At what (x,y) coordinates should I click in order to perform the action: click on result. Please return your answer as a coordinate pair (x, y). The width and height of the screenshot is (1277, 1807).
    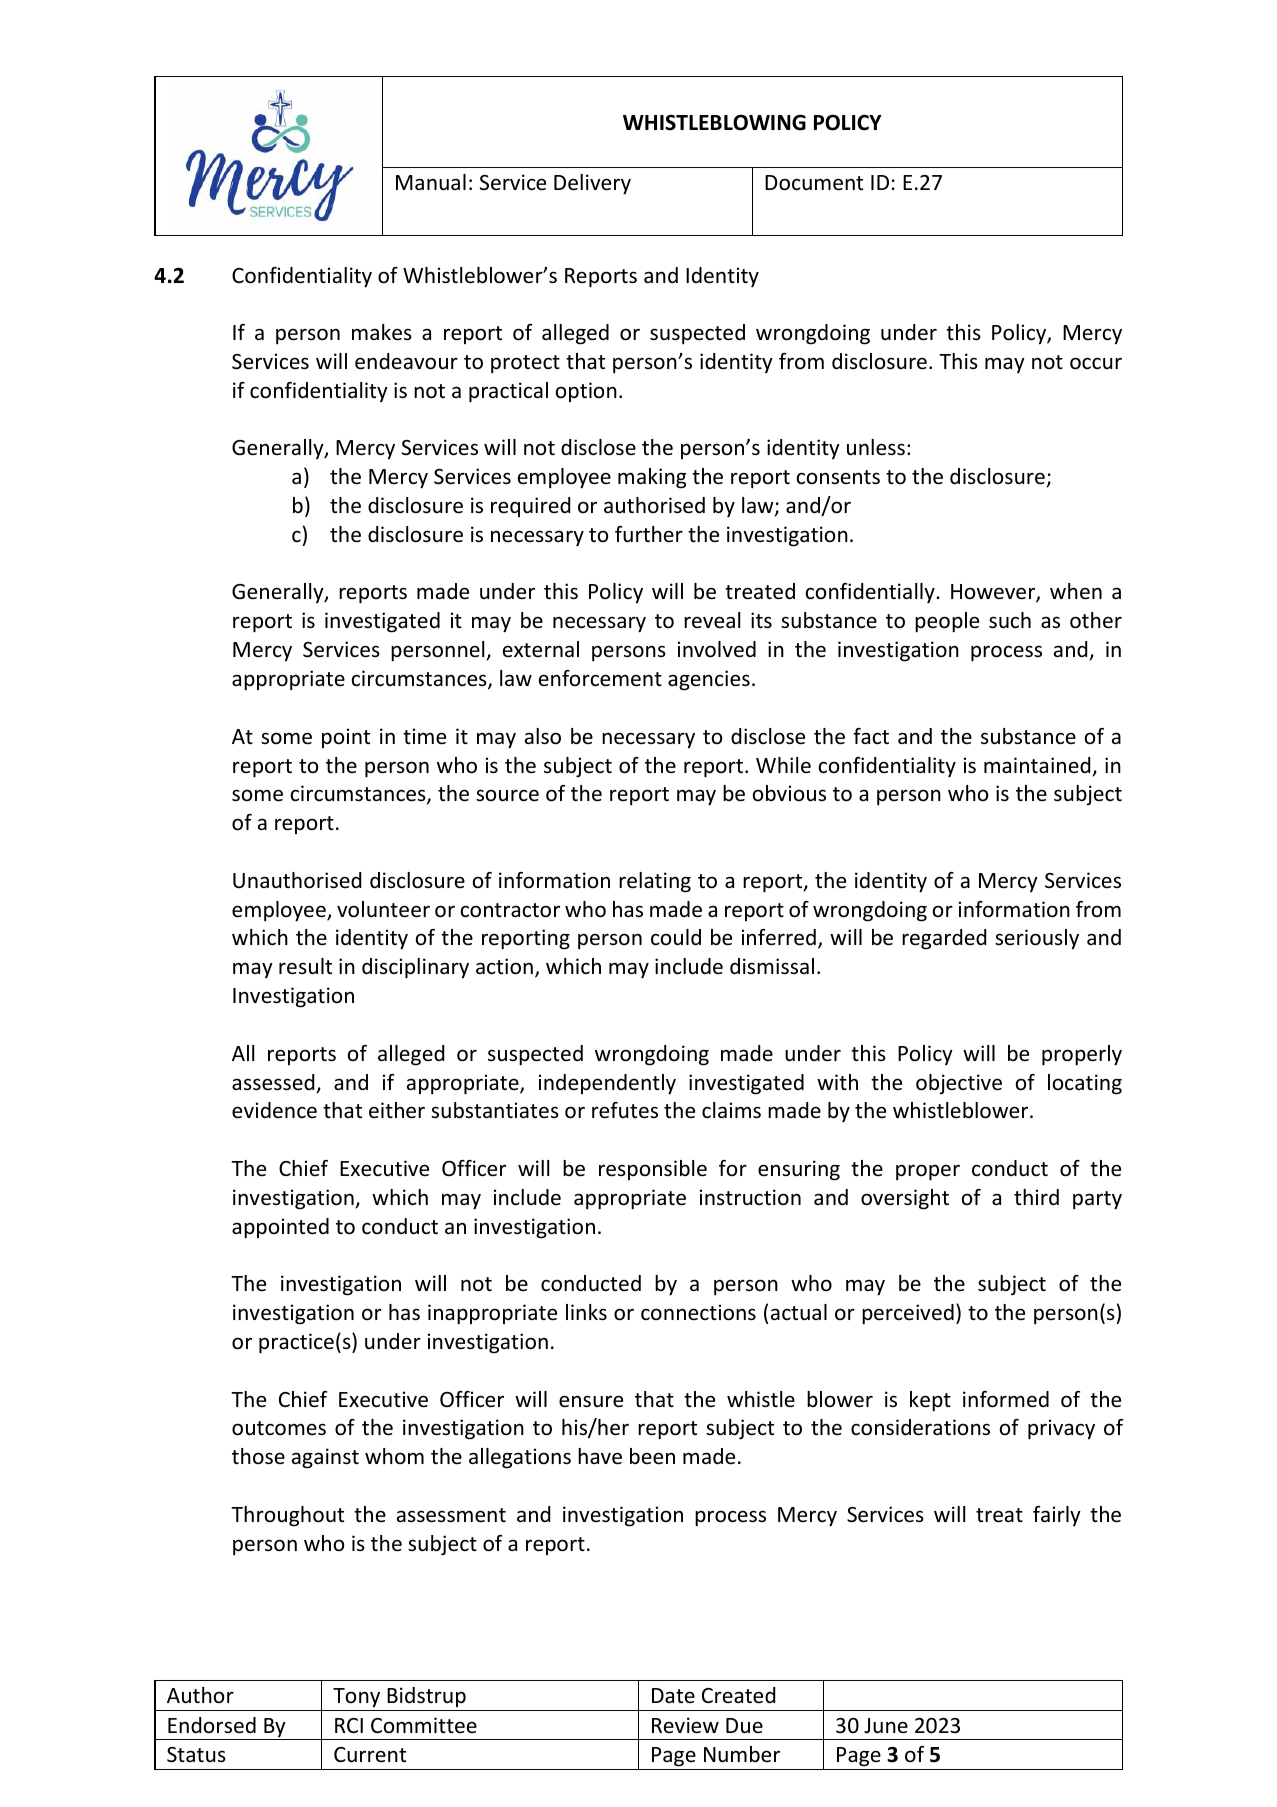
    Looking at the image, I should click on (305, 966).
